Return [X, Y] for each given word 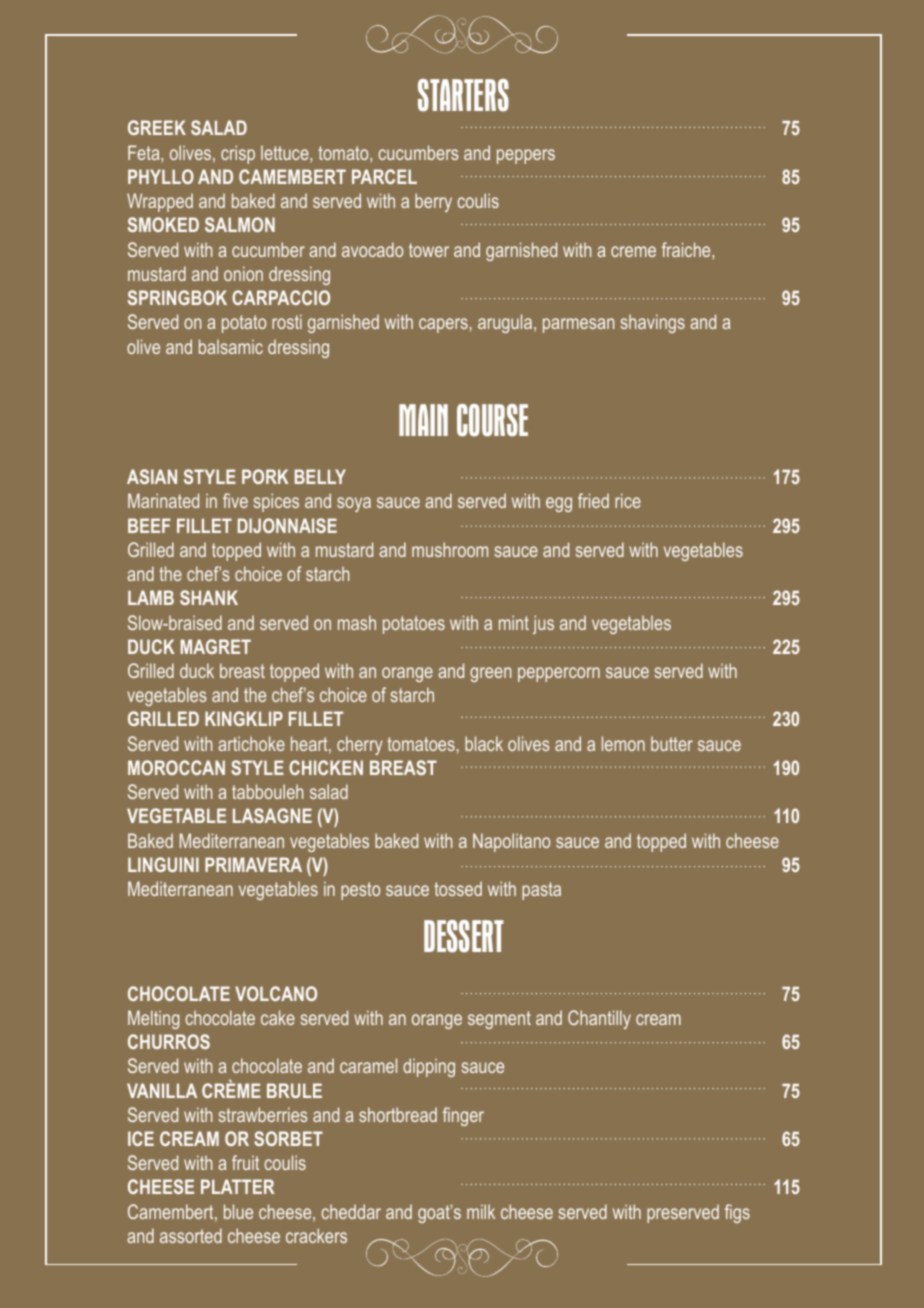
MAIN [423, 420]
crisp [238, 154]
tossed [458, 888]
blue [238, 1211]
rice [628, 500]
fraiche [687, 251]
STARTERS [463, 95]
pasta [541, 891]
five [235, 500]
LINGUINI [163, 864]
